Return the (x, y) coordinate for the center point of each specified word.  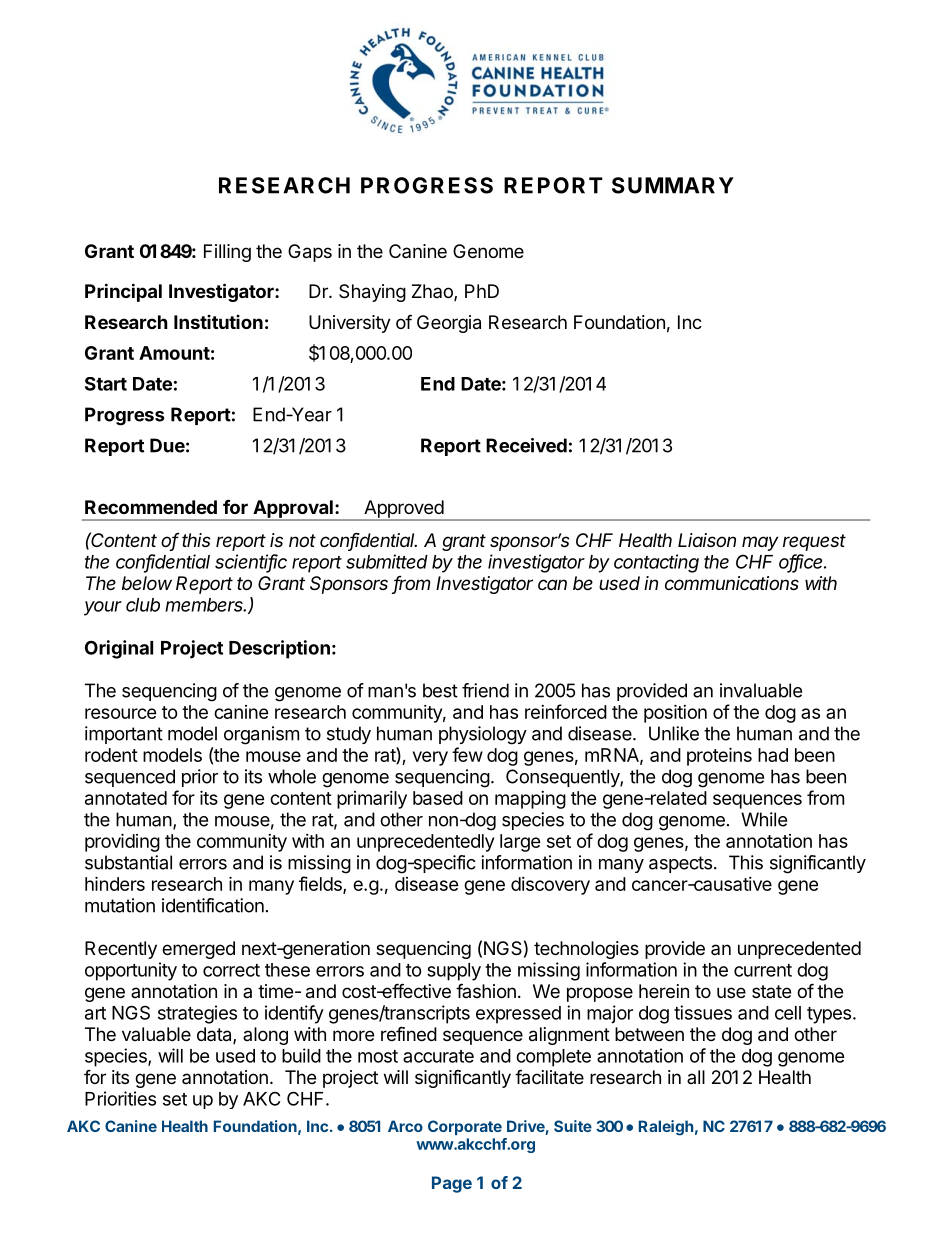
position (675, 713)
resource (121, 713)
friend (485, 690)
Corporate (465, 1127)
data (215, 1035)
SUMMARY (673, 185)
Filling (227, 253)
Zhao (433, 292)
